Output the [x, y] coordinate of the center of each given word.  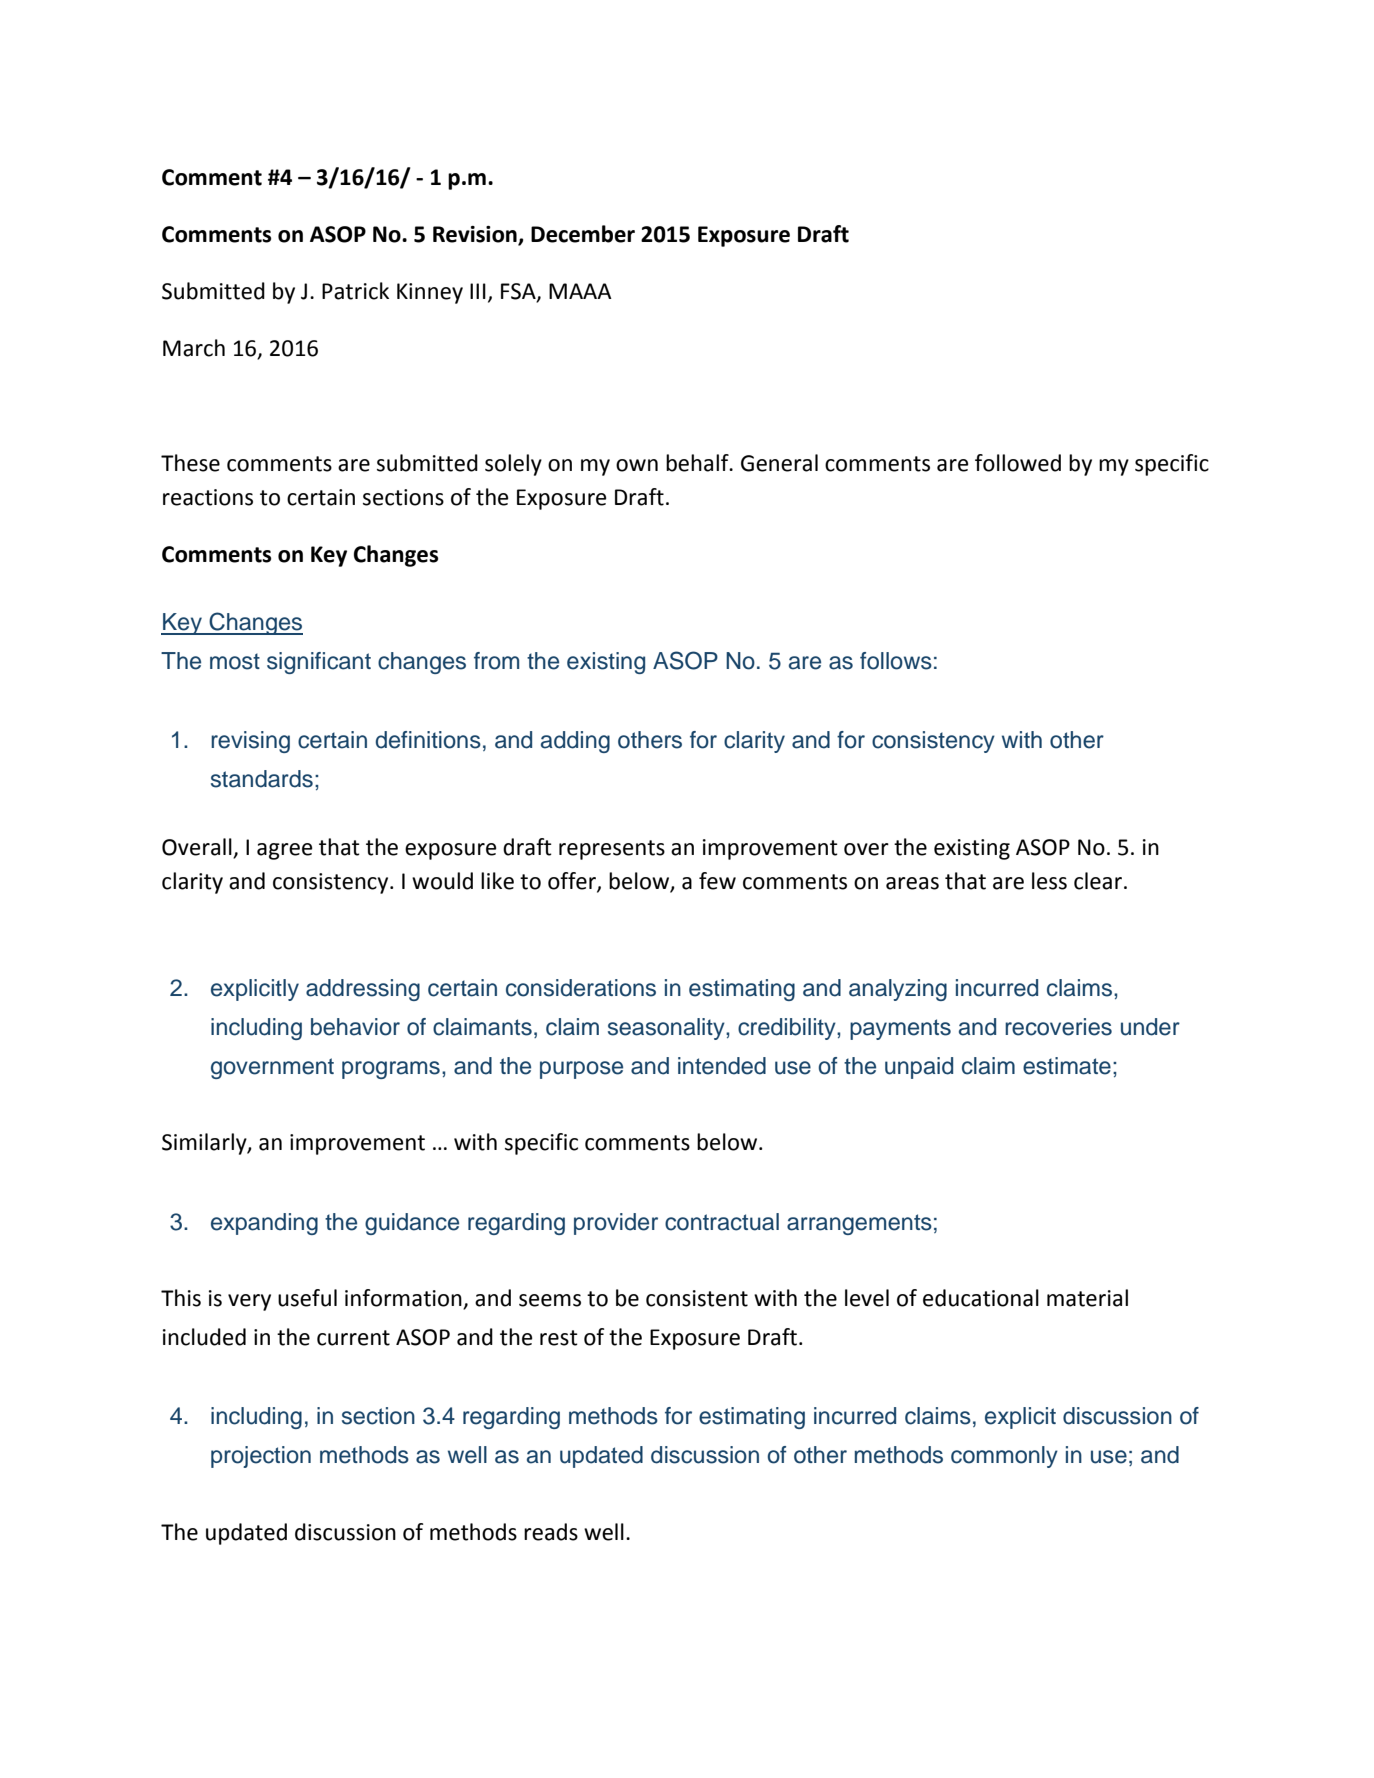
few [717, 881]
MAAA [580, 291]
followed [1018, 463]
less [1049, 881]
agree [285, 851]
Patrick [355, 291]
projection [261, 1457]
